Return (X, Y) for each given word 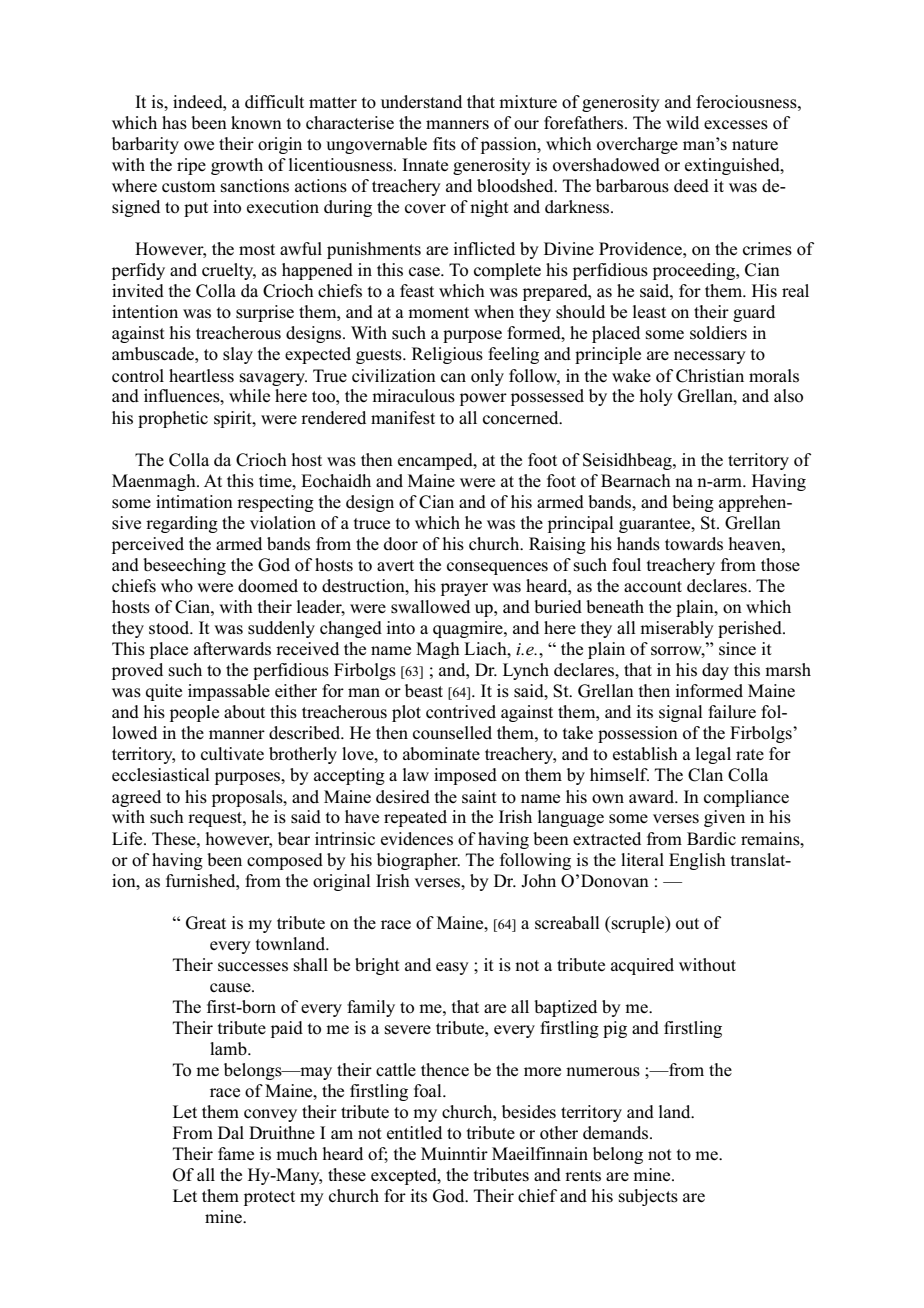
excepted (405, 1176)
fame (236, 1153)
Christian (710, 376)
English (697, 861)
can (453, 377)
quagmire (469, 629)
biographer (418, 861)
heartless (201, 376)
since (737, 649)
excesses (736, 125)
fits (444, 144)
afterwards (232, 649)
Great (206, 923)
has (174, 123)
